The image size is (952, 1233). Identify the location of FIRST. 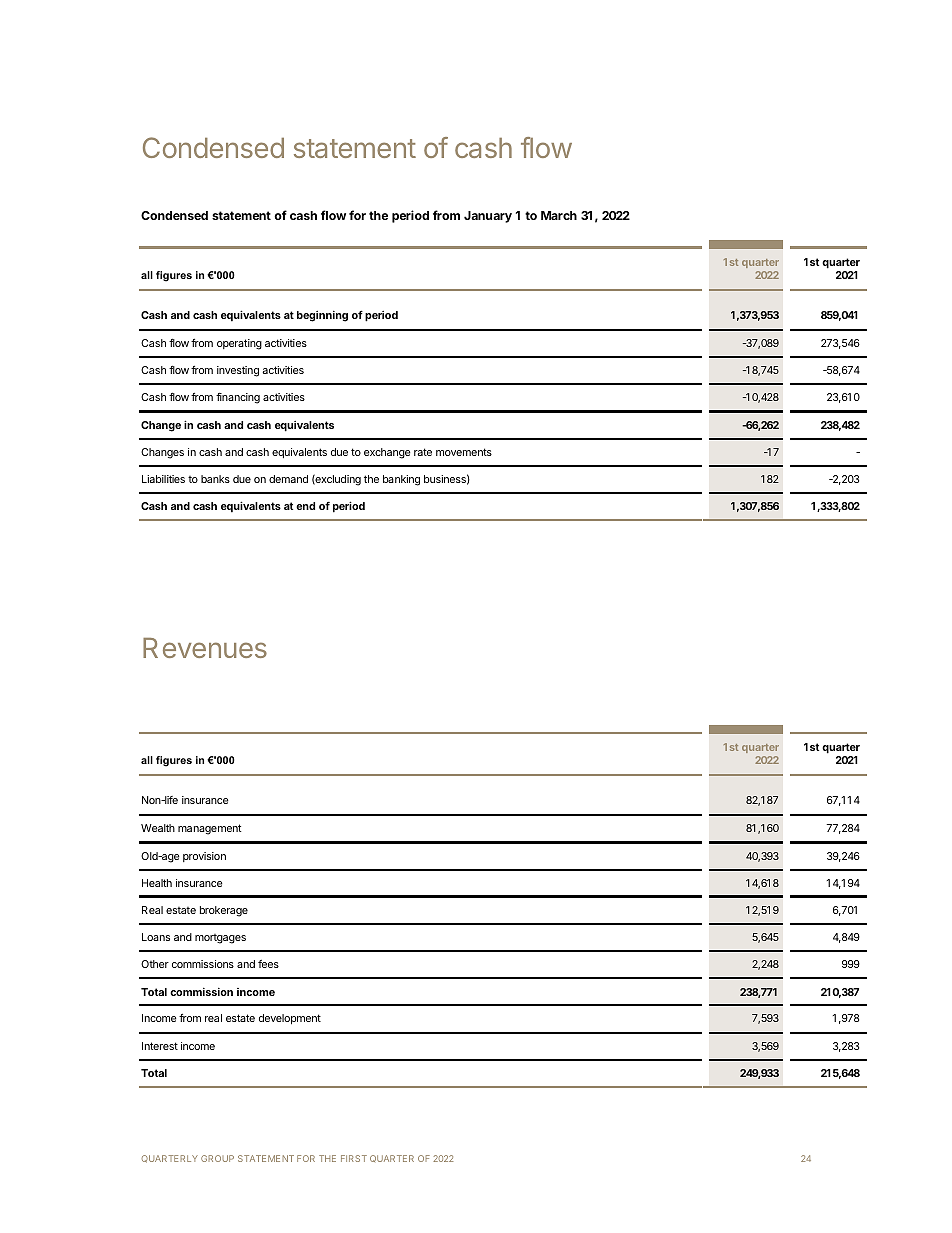
(354, 1158).
